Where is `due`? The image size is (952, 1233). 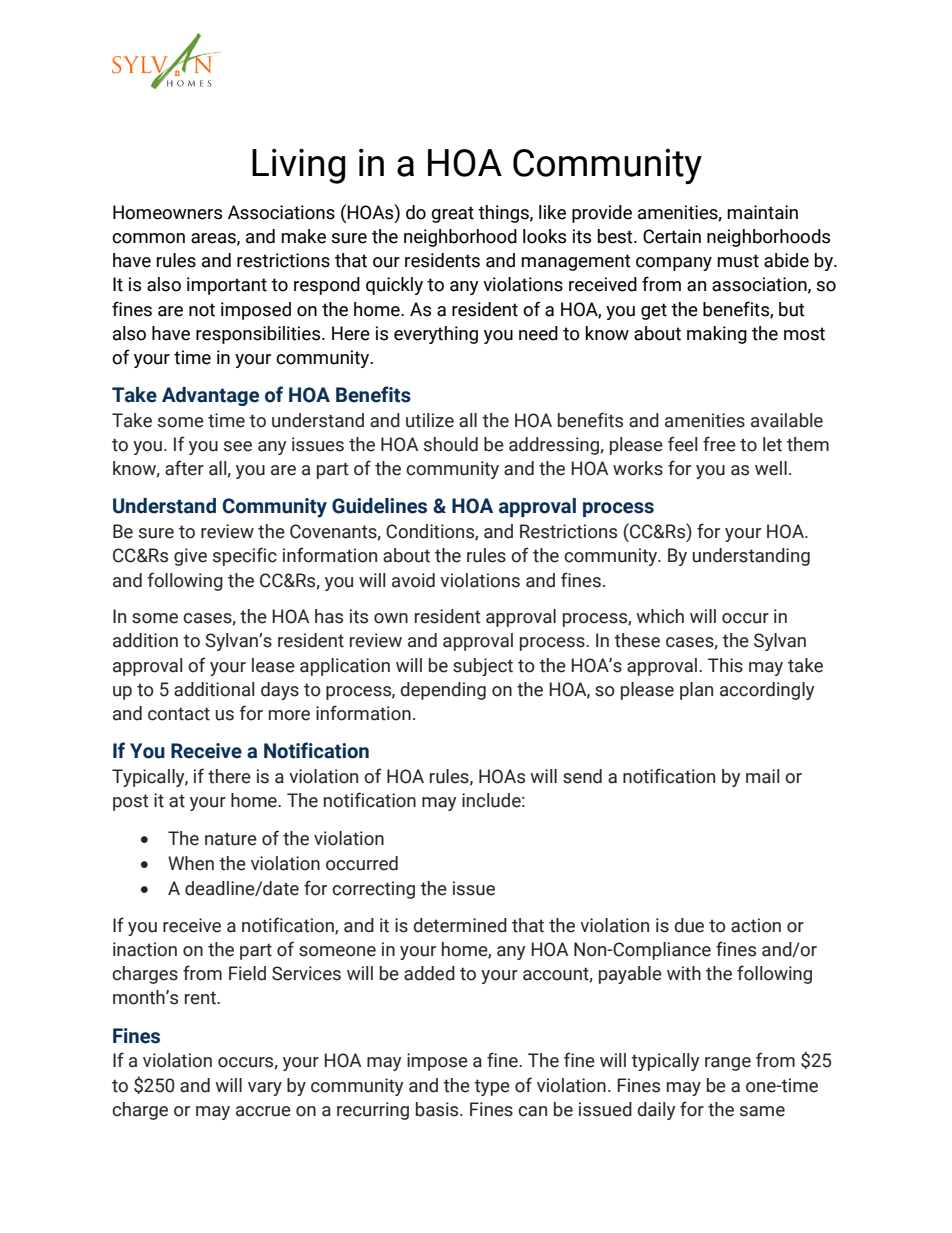
due is located at coordinates (689, 925).
